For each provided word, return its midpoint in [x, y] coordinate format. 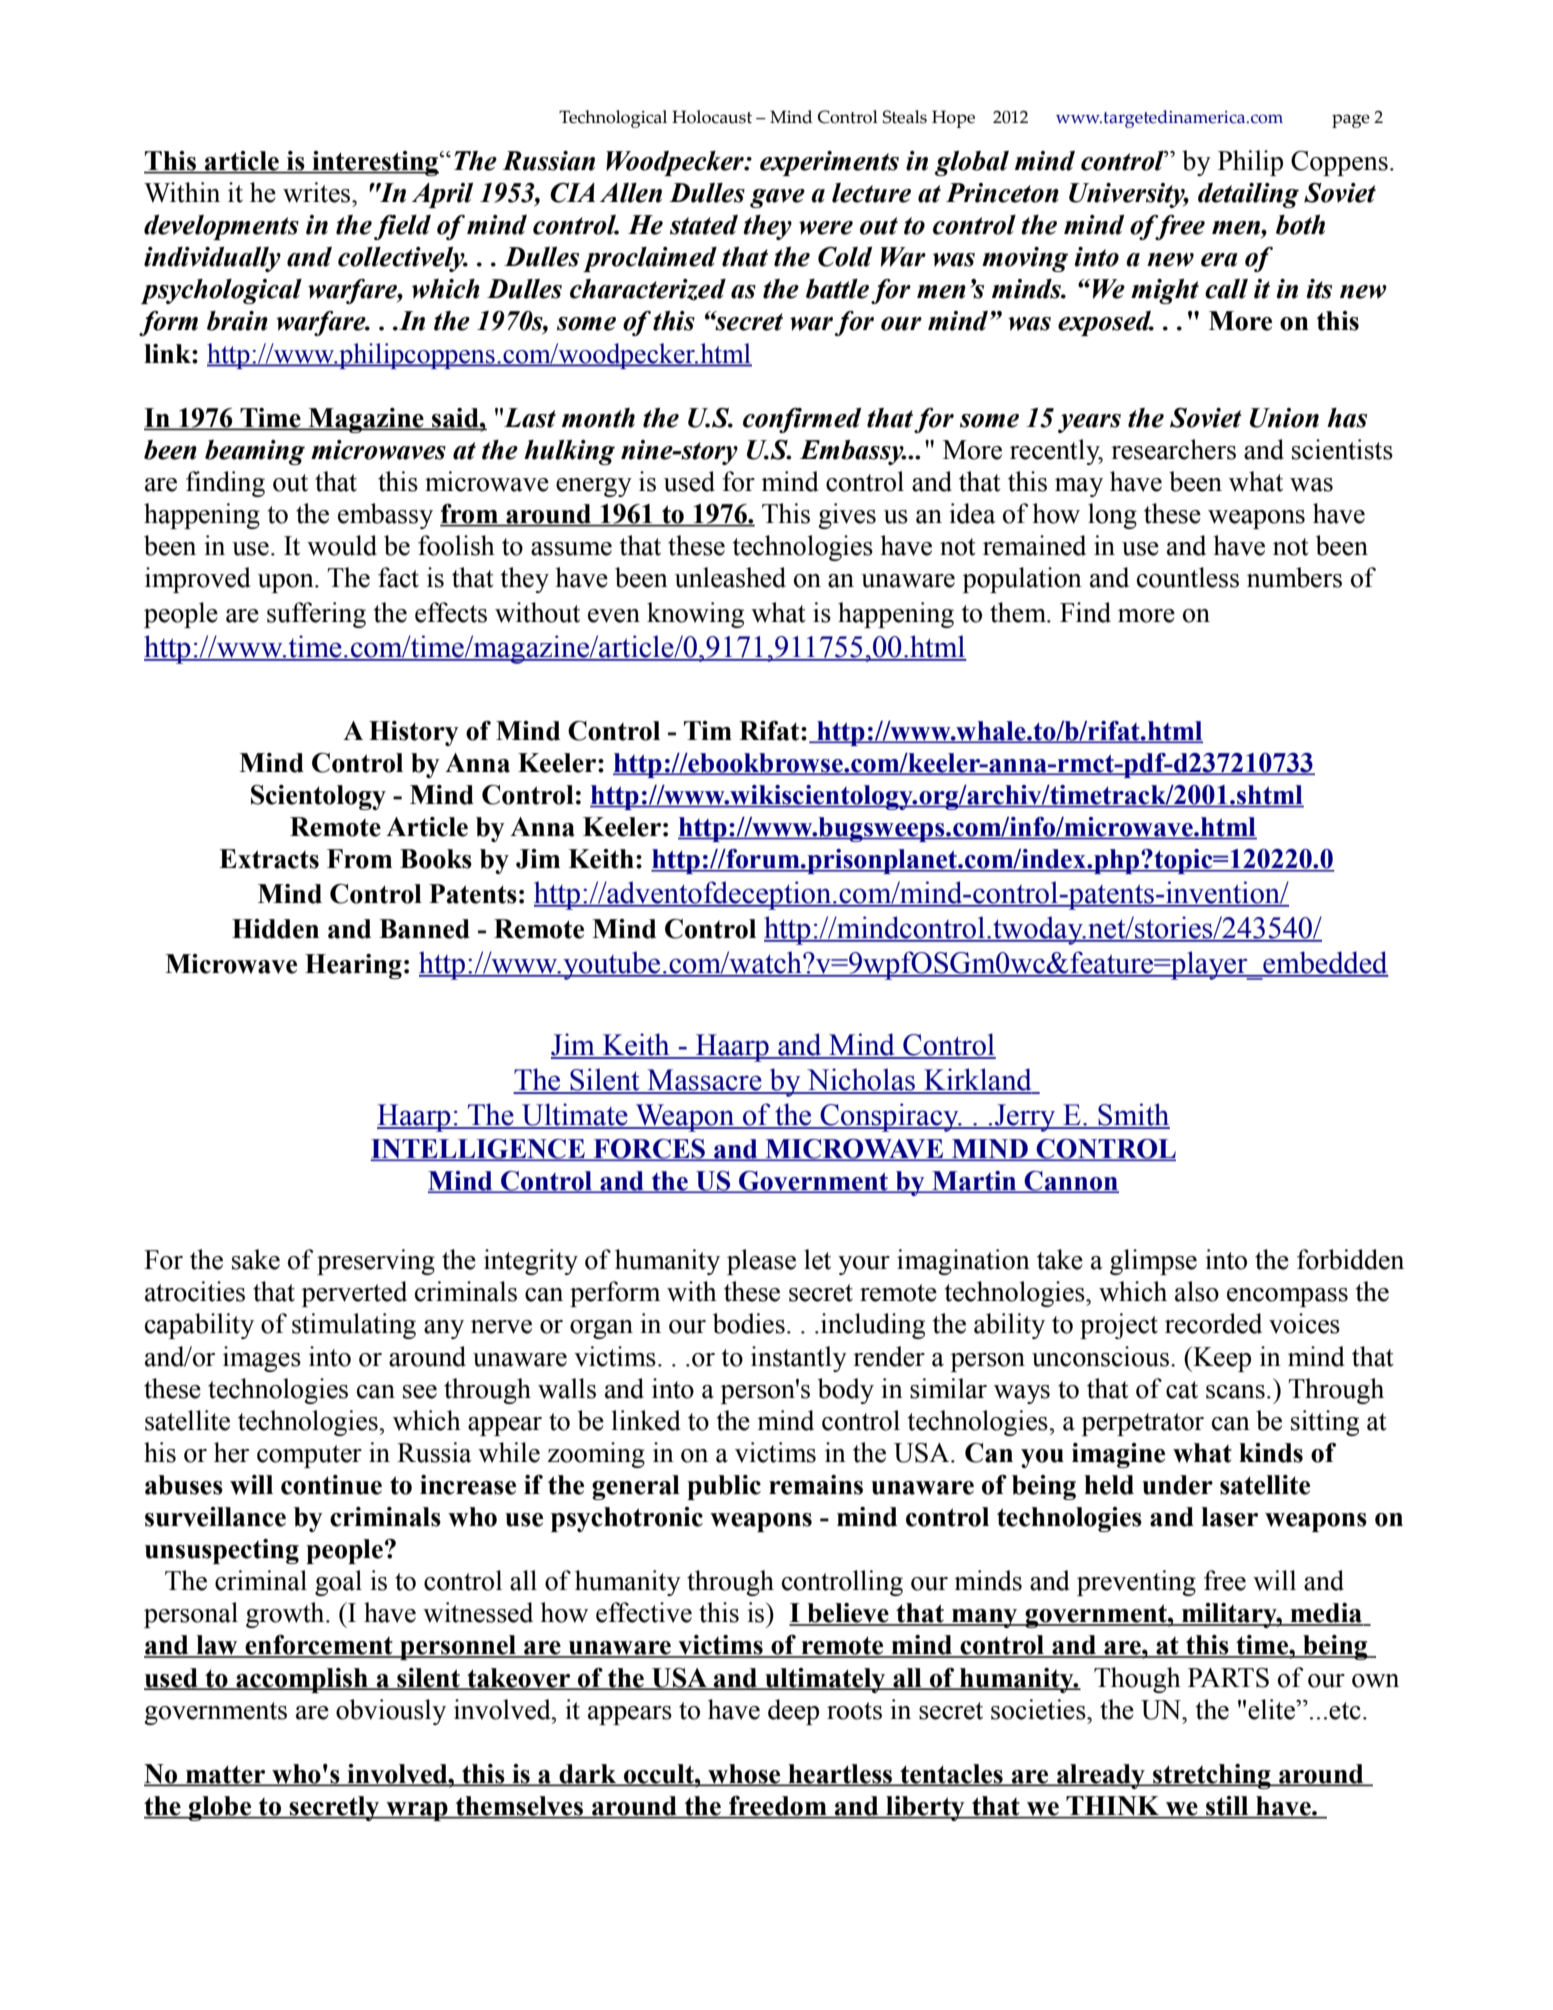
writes [318, 192]
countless [1188, 577]
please [761, 1262]
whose [744, 1775]
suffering [316, 615]
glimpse [1153, 1262]
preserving [376, 1262]
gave [777, 198]
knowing [695, 615]
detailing [1248, 195]
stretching [1212, 1776]
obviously [391, 1712]
